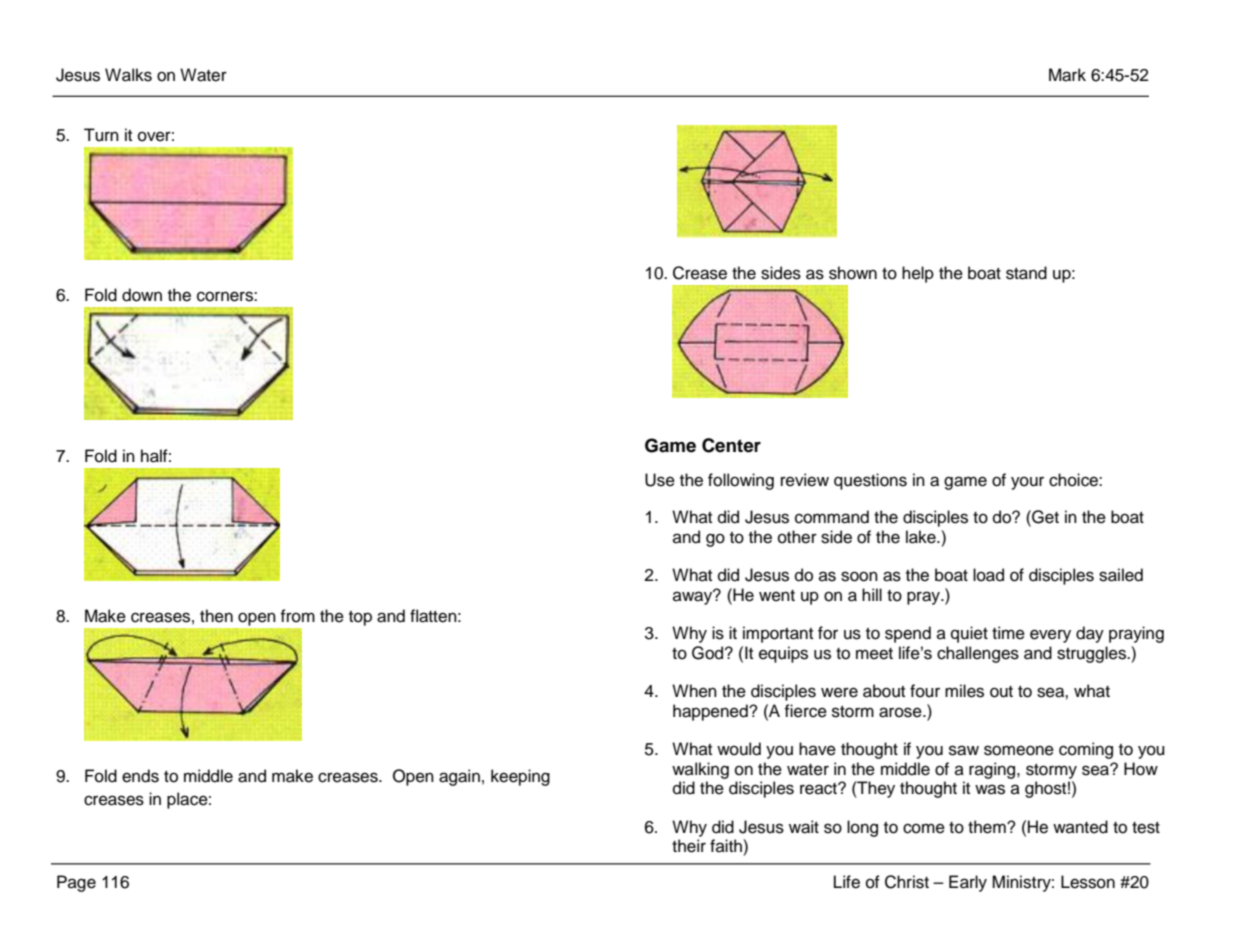 This image has width=1233, height=952. I want to click on Use, so click(660, 480).
